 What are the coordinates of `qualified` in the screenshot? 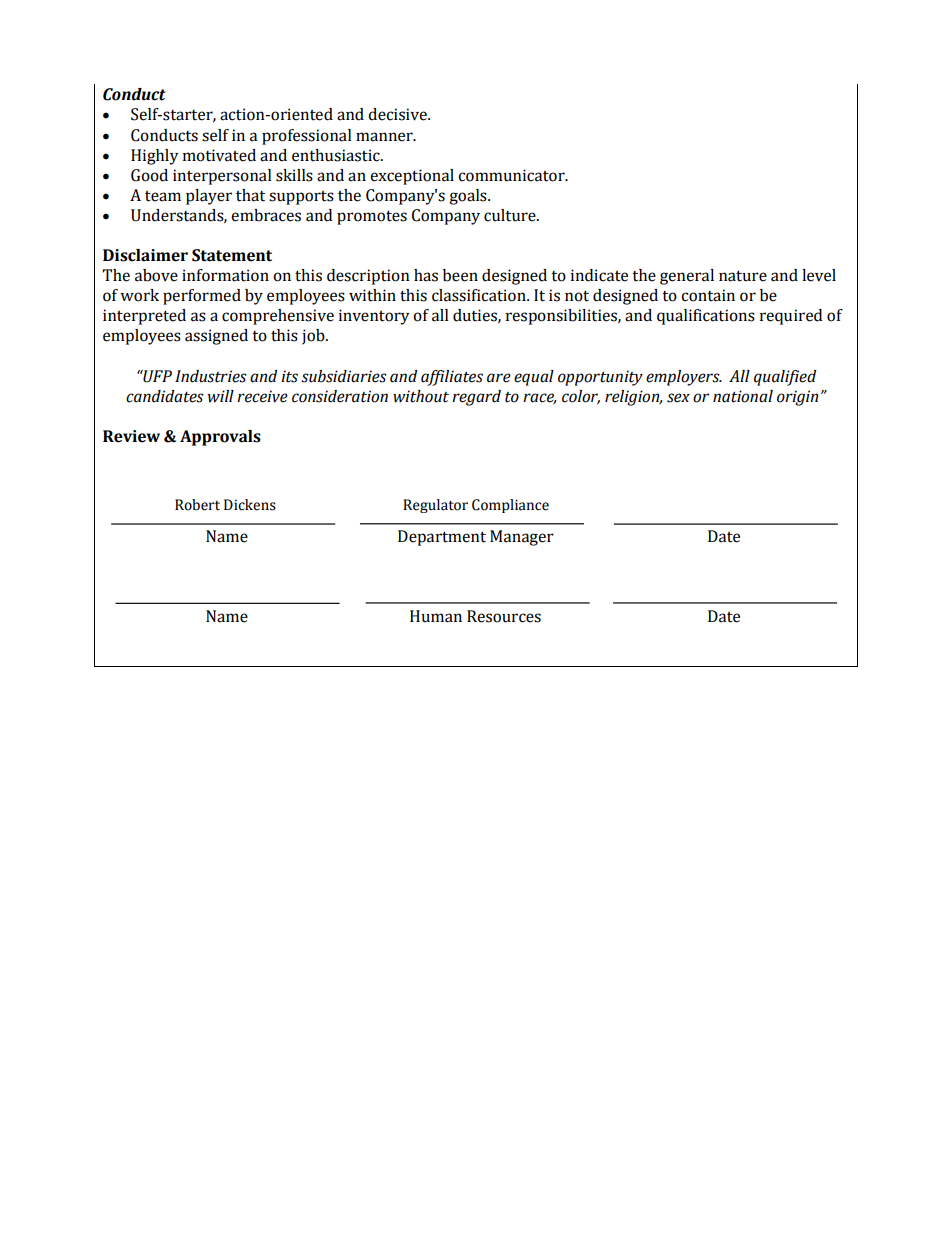 It's located at (785, 378).
